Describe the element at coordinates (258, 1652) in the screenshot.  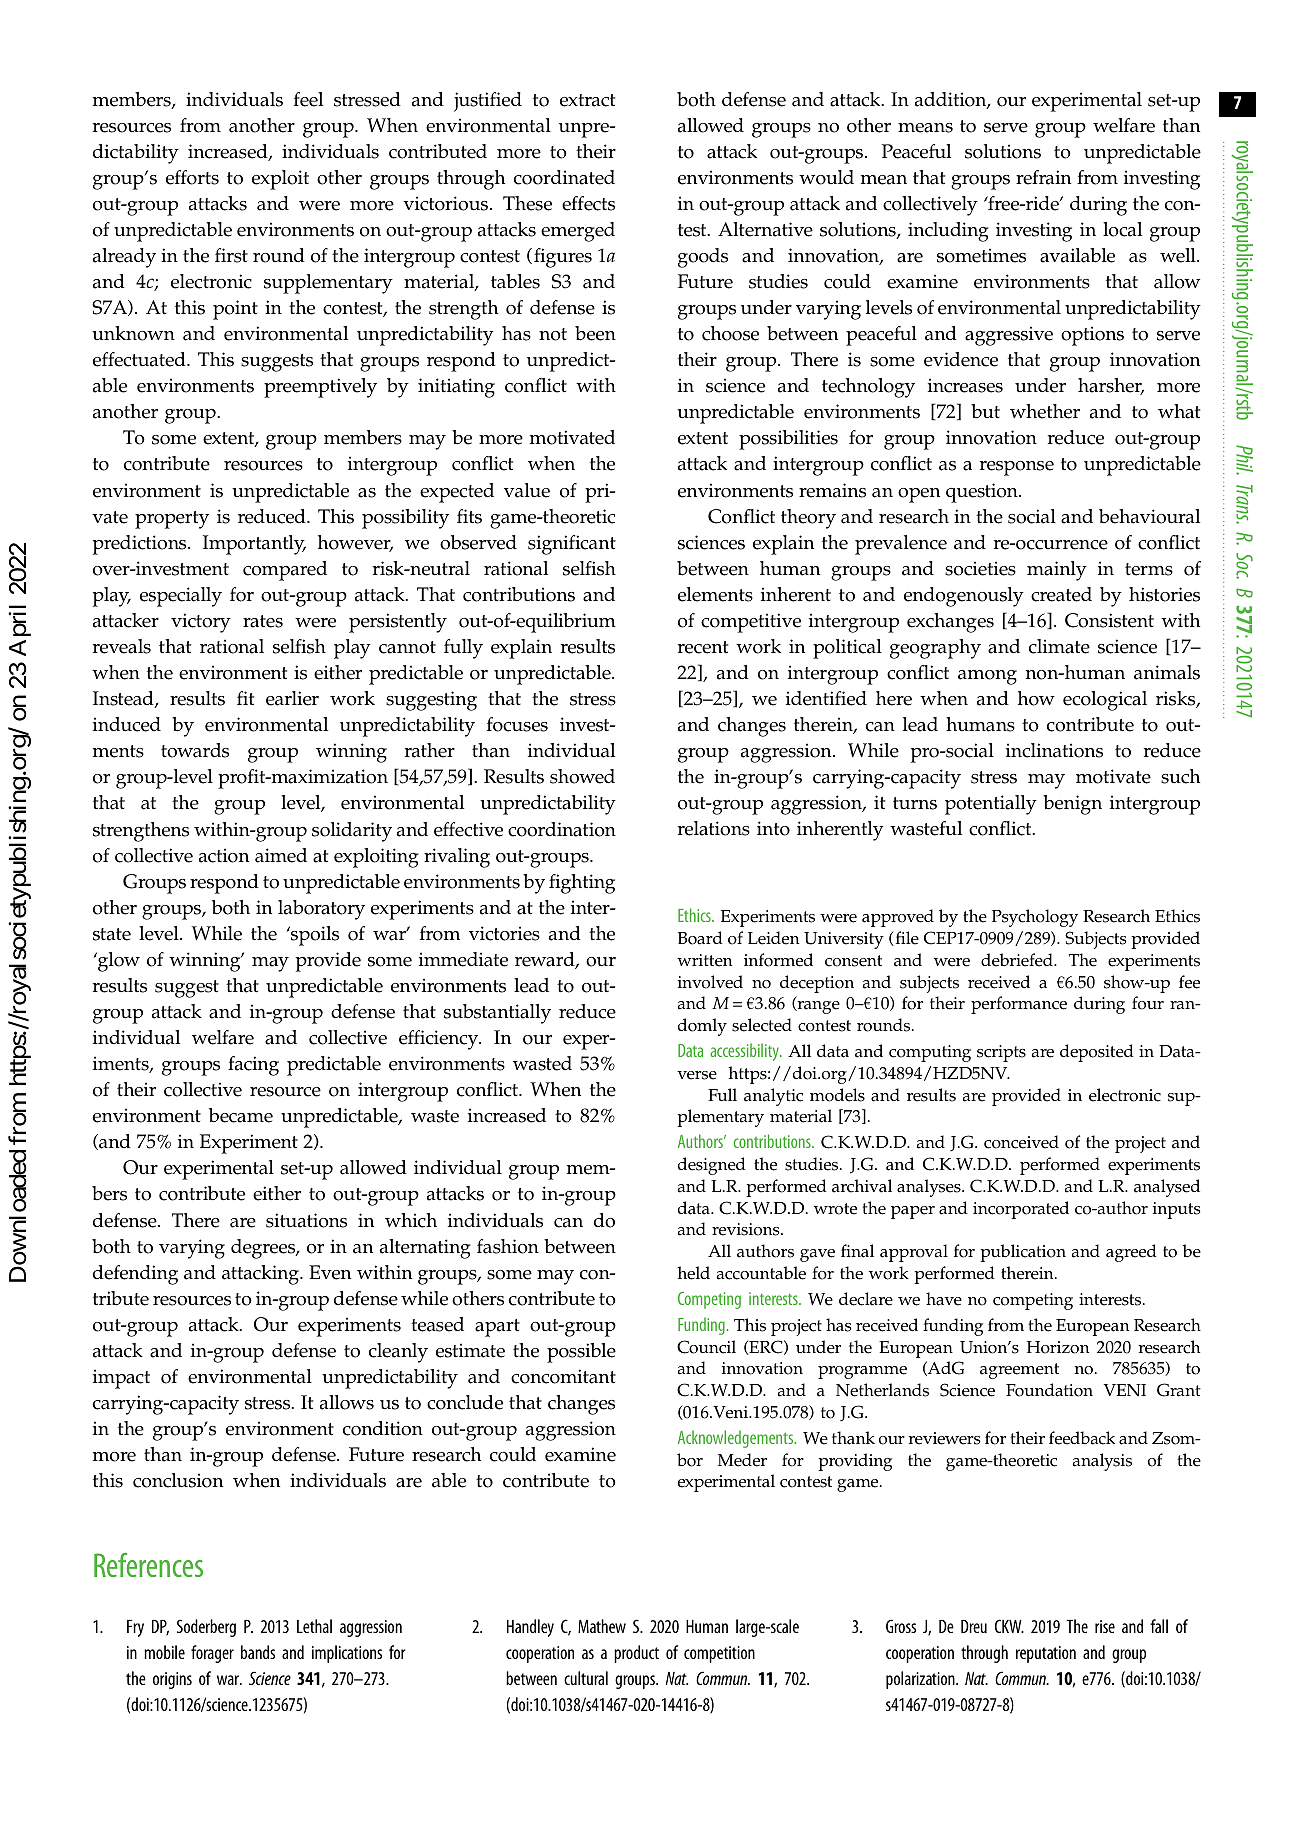
I see `bands` at that location.
